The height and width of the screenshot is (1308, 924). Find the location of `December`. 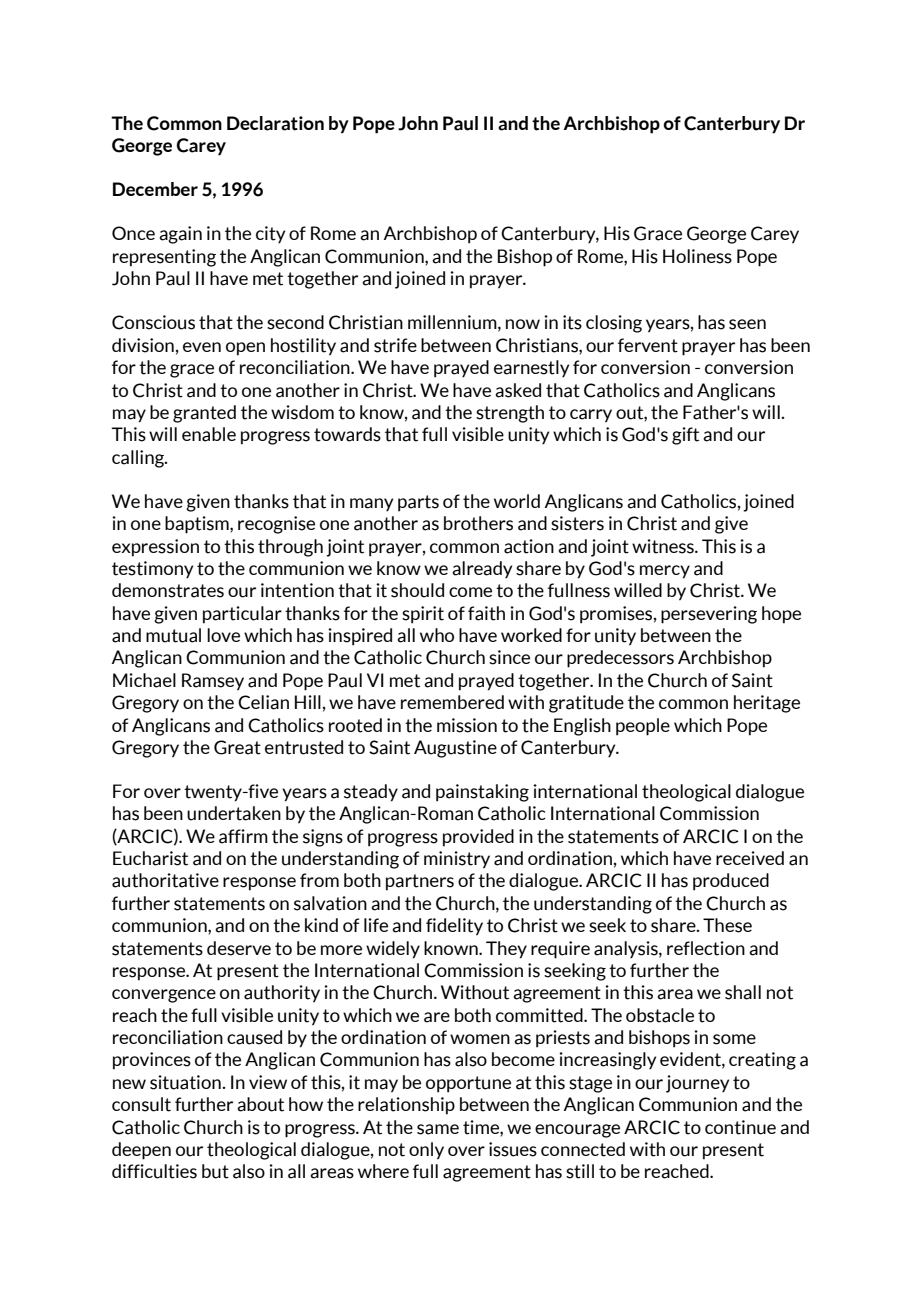

December is located at coordinates (155, 189).
